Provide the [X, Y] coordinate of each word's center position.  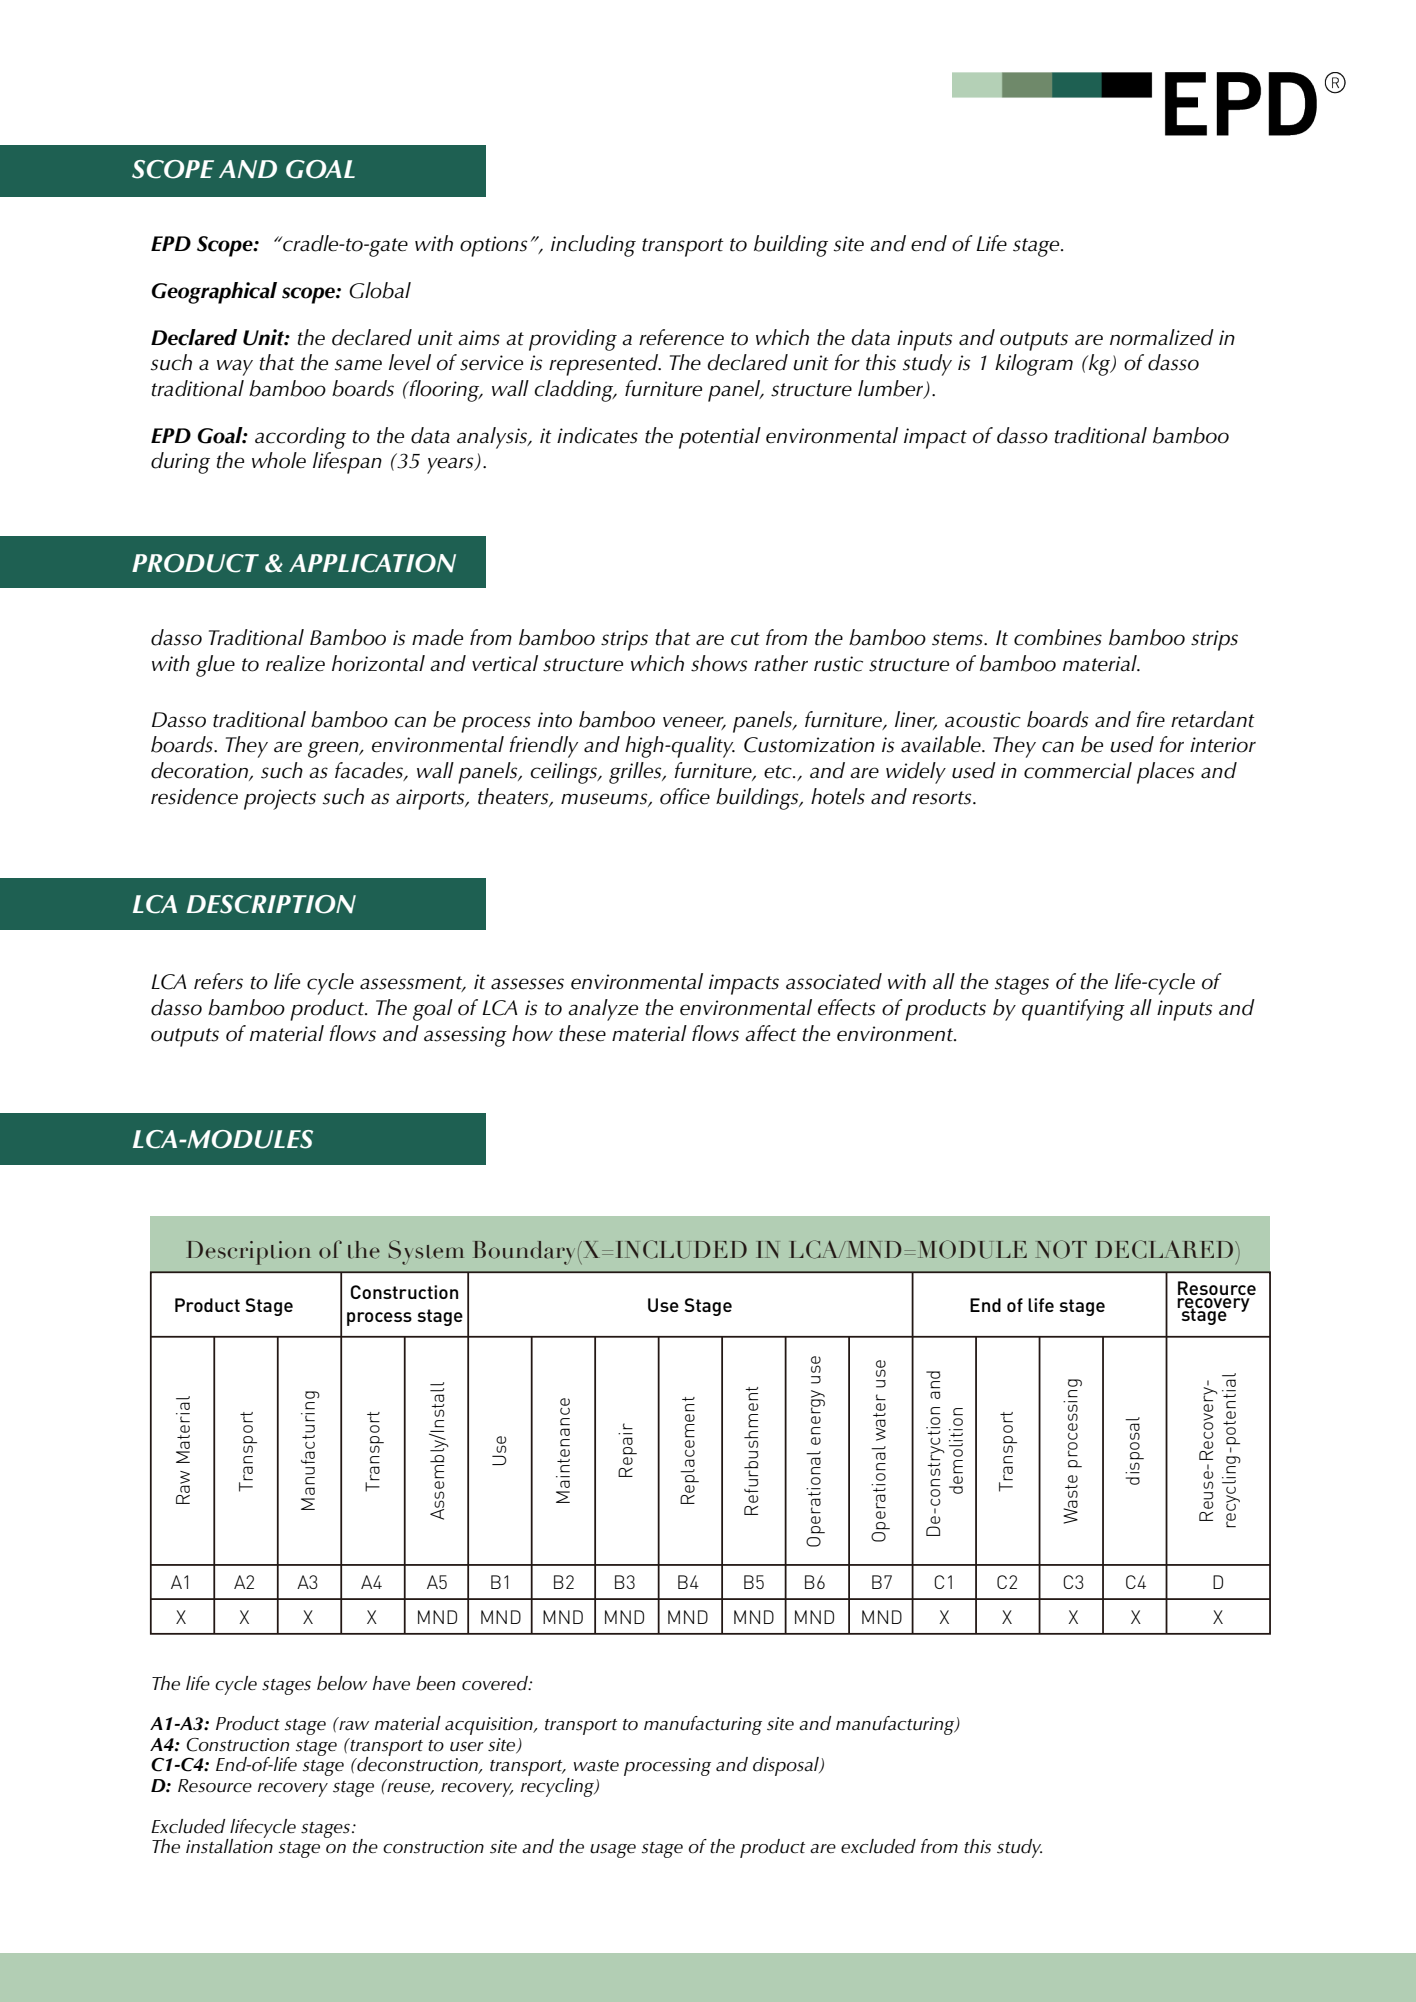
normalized [1162, 337]
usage [613, 1851]
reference [681, 337]
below [342, 1683]
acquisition [490, 1726]
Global [380, 290]
